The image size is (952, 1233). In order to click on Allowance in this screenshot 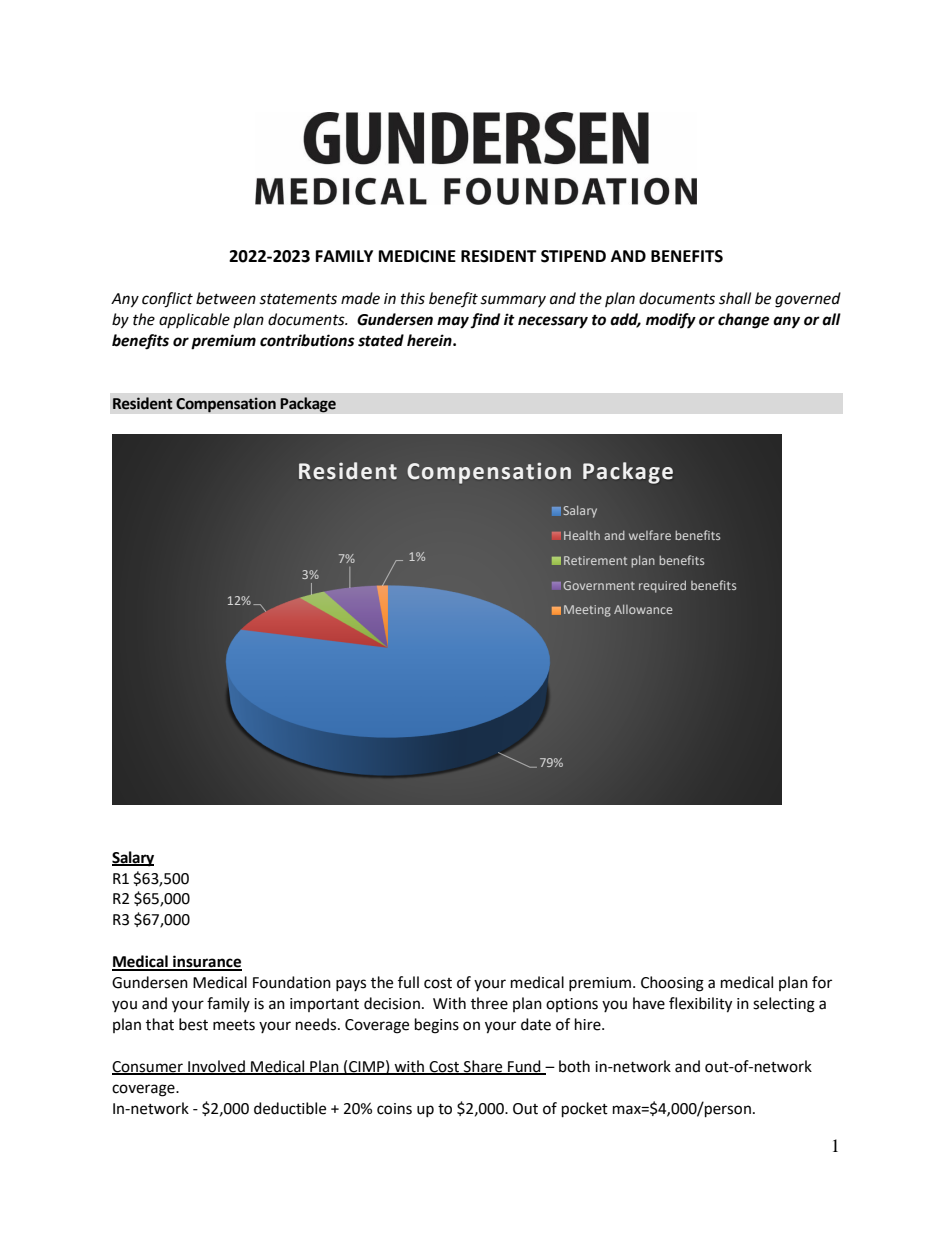, I will do `click(643, 609)`.
